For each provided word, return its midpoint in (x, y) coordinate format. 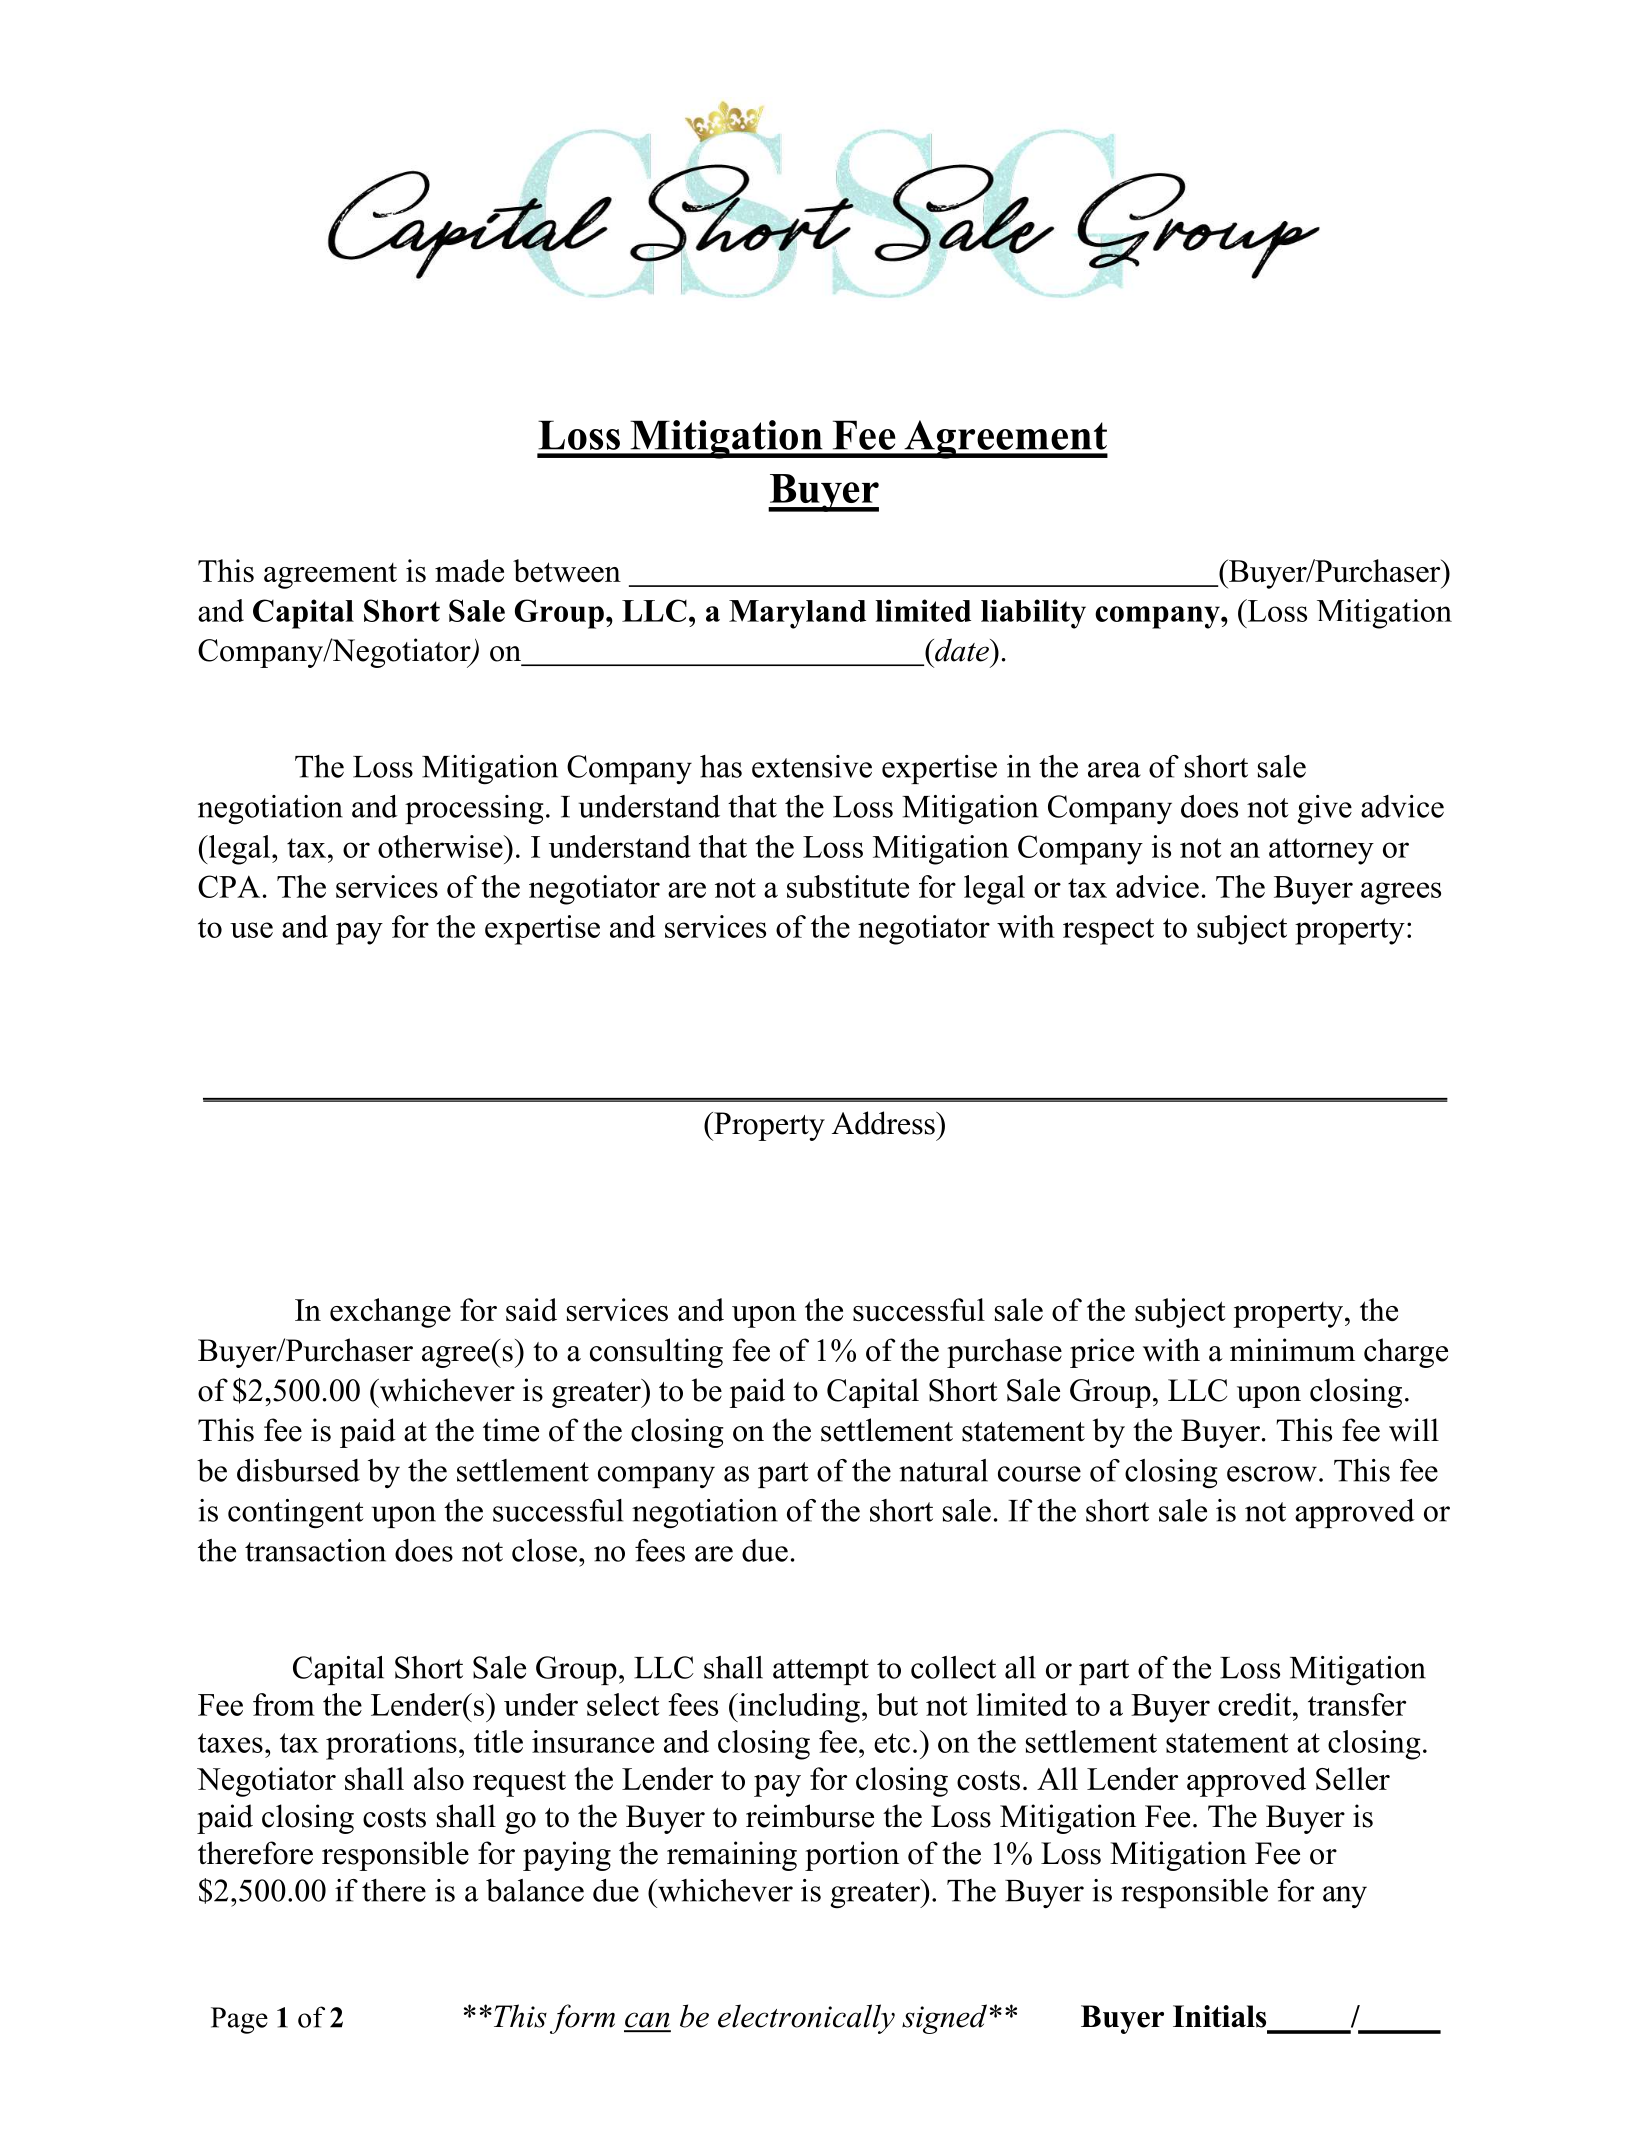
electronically (806, 2019)
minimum (1292, 1350)
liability (1033, 614)
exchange (390, 1313)
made (469, 570)
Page (239, 2020)
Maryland (797, 614)
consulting (656, 1353)
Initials (1219, 2016)
